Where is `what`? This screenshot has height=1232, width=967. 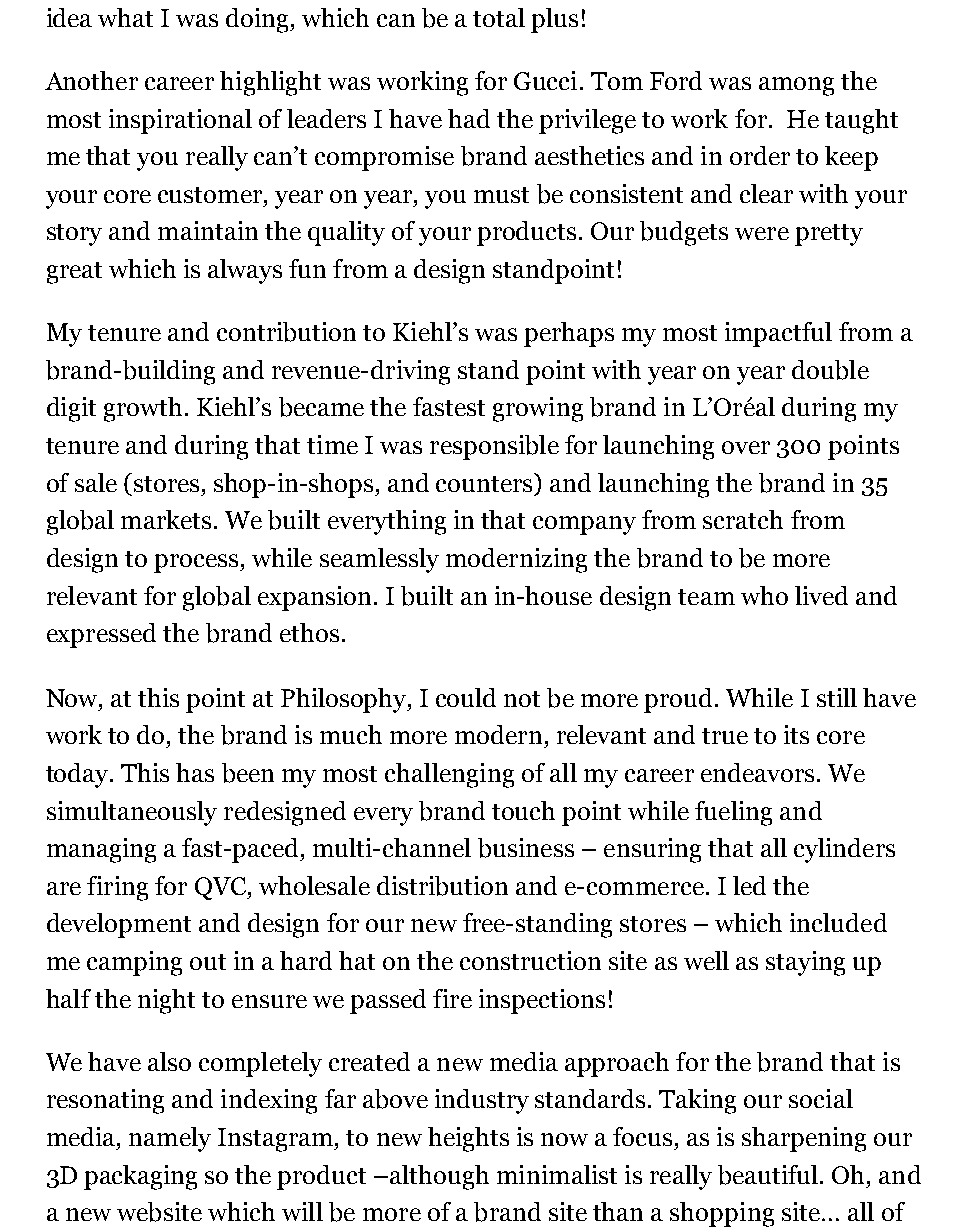 what is located at coordinates (125, 17).
